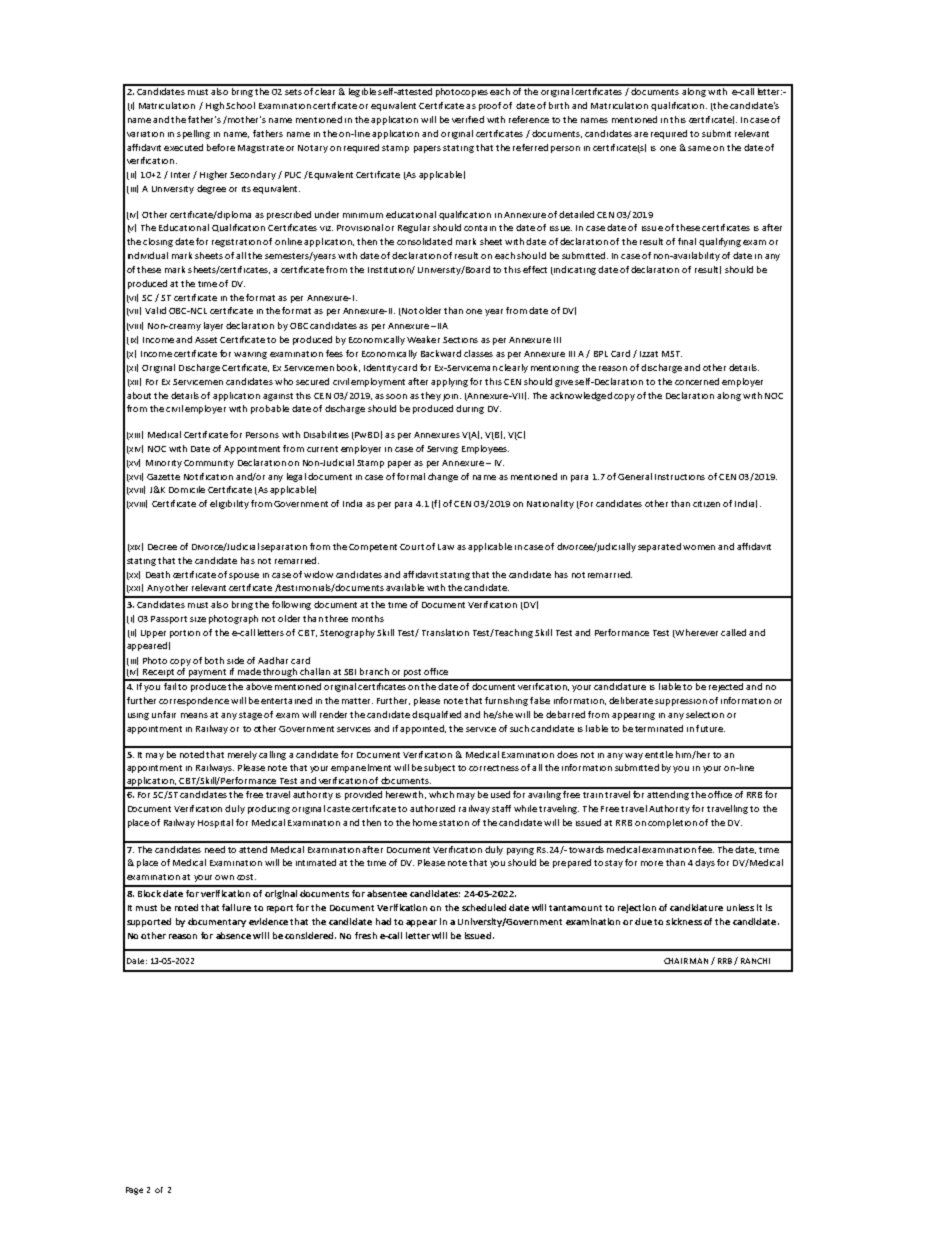 The image size is (952, 1233). Describe the element at coordinates (134, 1191) in the screenshot. I see `Page` at that location.
